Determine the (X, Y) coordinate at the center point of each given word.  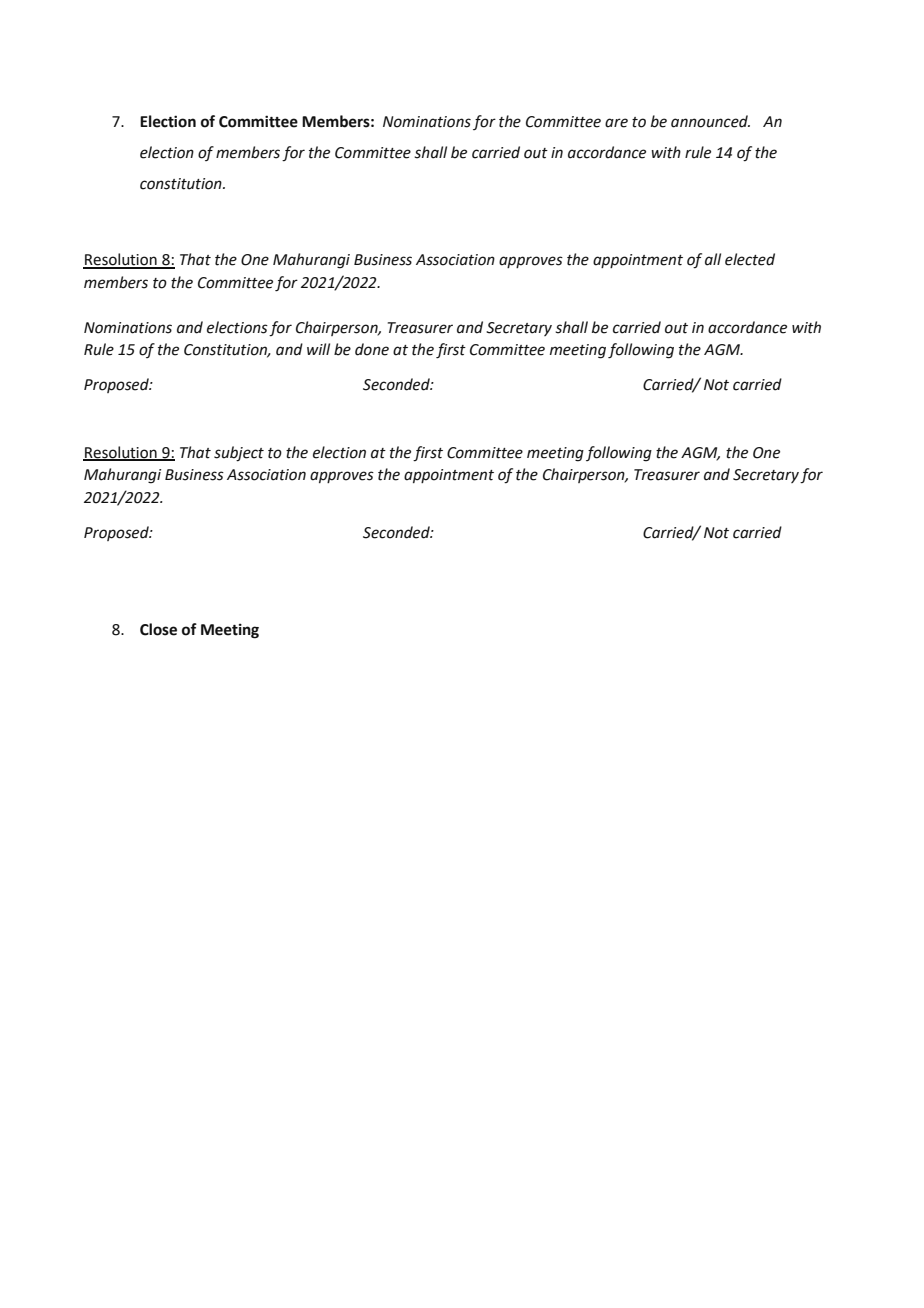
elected (750, 259)
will (318, 349)
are (616, 123)
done (372, 349)
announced (710, 121)
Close (158, 629)
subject (239, 454)
